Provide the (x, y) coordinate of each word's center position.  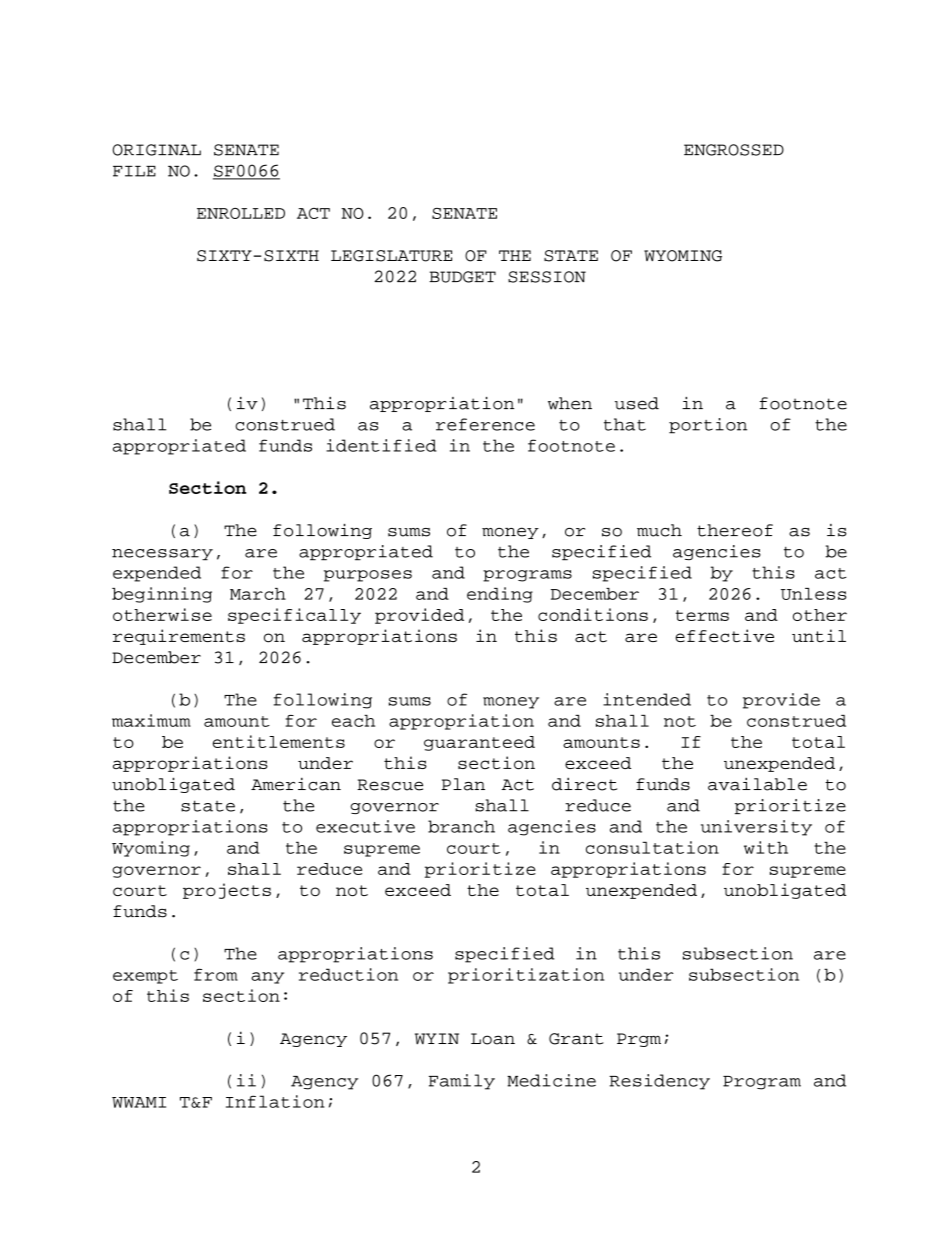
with (766, 847)
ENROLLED (241, 213)
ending (500, 595)
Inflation (275, 1101)
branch (461, 826)
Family (462, 1082)
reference (485, 424)
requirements (179, 637)
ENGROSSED (734, 150)
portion (708, 426)
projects (227, 891)
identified (381, 445)
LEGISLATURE (391, 256)
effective (724, 635)
